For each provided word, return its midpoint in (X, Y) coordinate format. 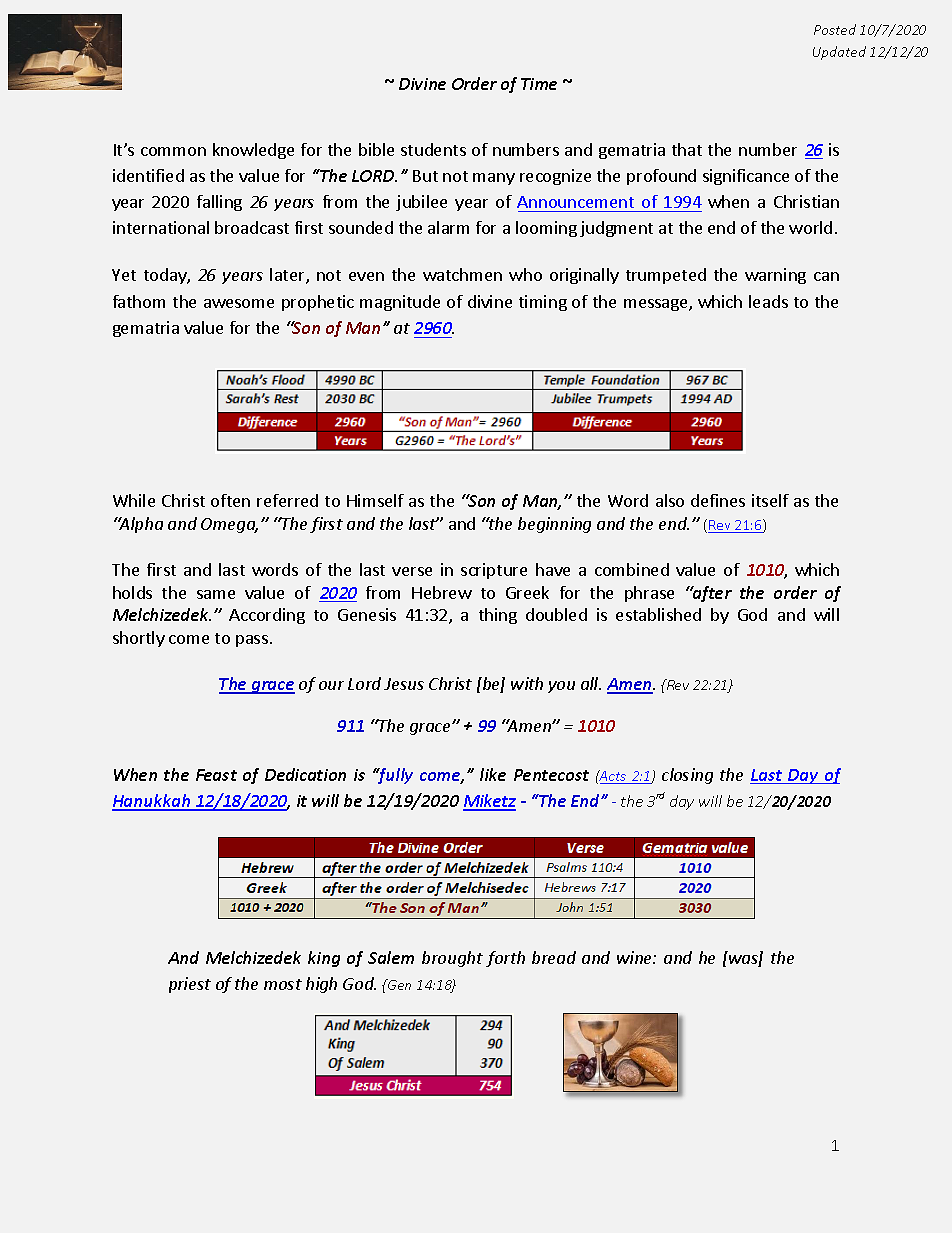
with (527, 683)
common (173, 151)
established (658, 614)
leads (768, 301)
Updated (839, 53)
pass (252, 641)
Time (539, 84)
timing (543, 303)
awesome (239, 303)
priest (190, 985)
